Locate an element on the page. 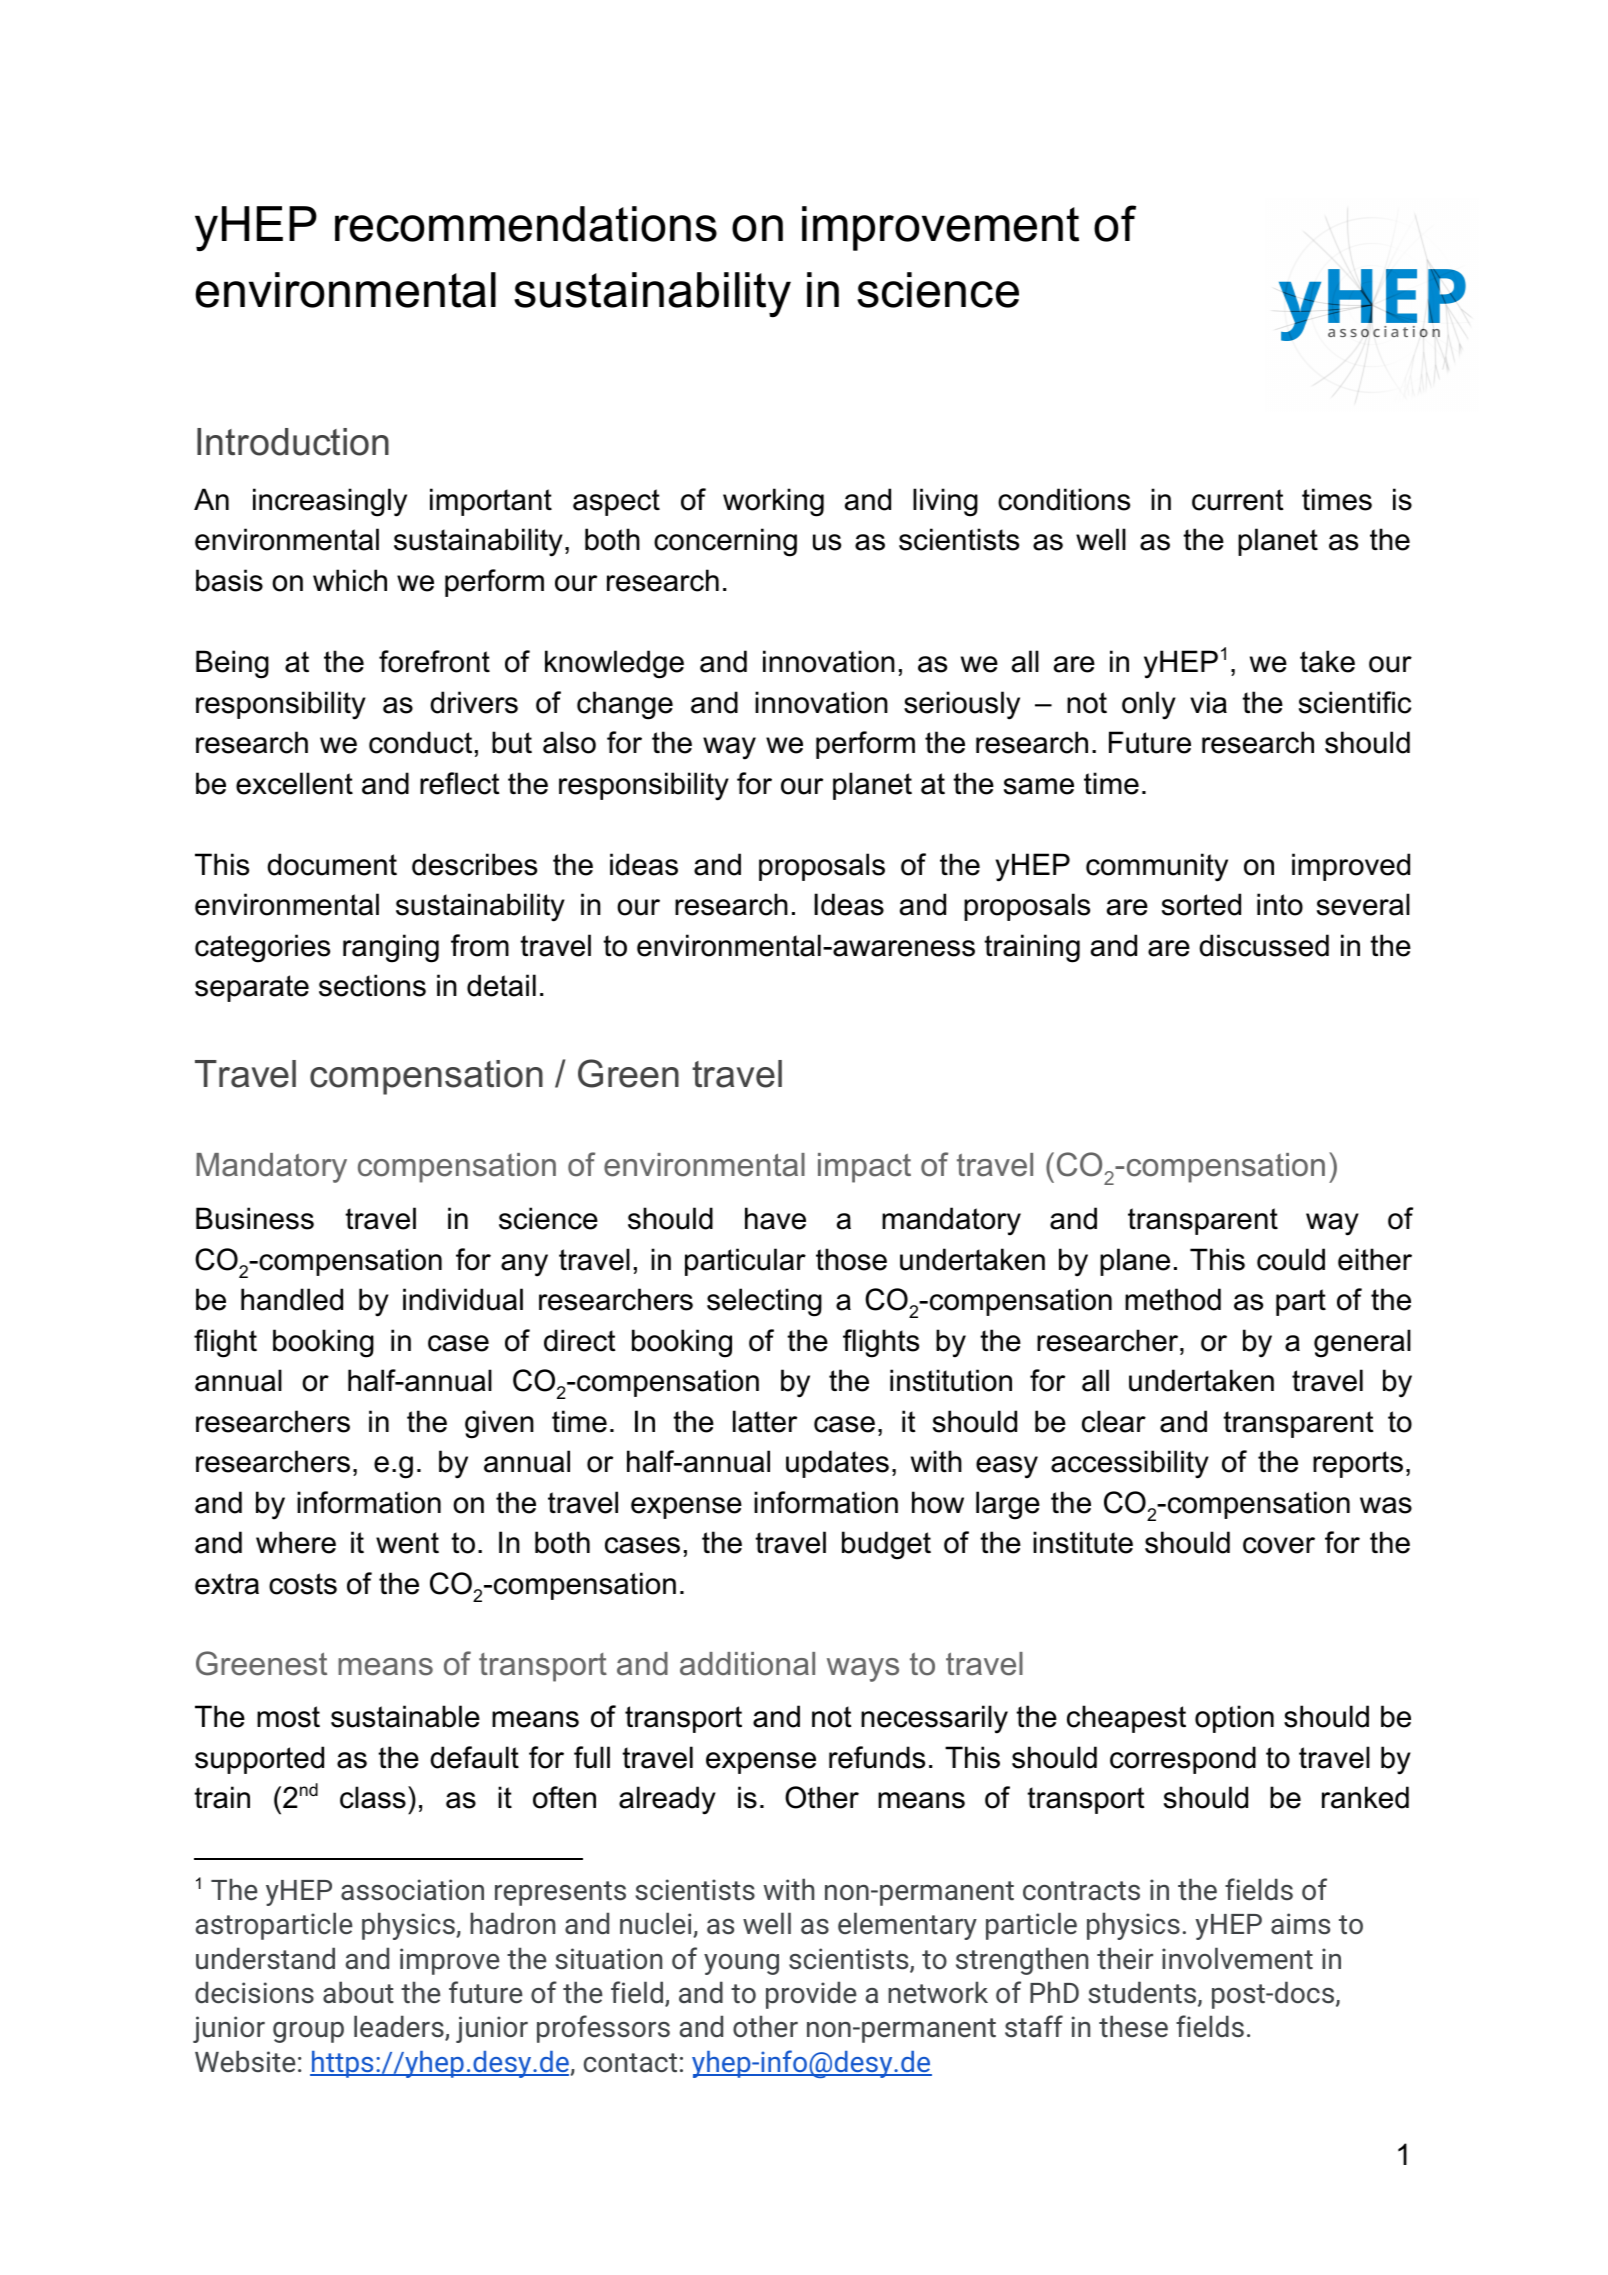 The width and height of the document is (1608, 2275). seriously is located at coordinates (962, 705).
